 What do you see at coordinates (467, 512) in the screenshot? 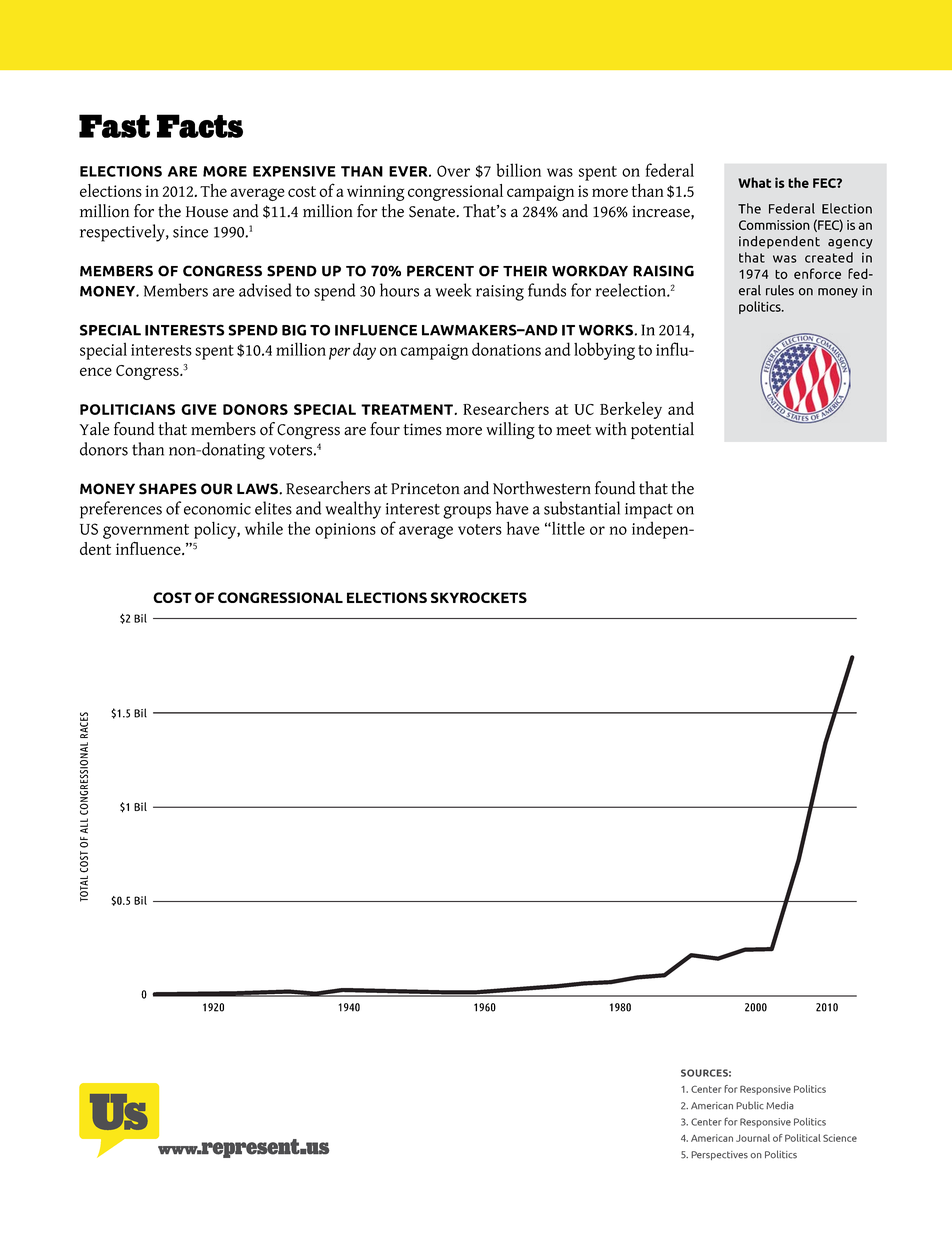
I see `groups` at bounding box center [467, 512].
